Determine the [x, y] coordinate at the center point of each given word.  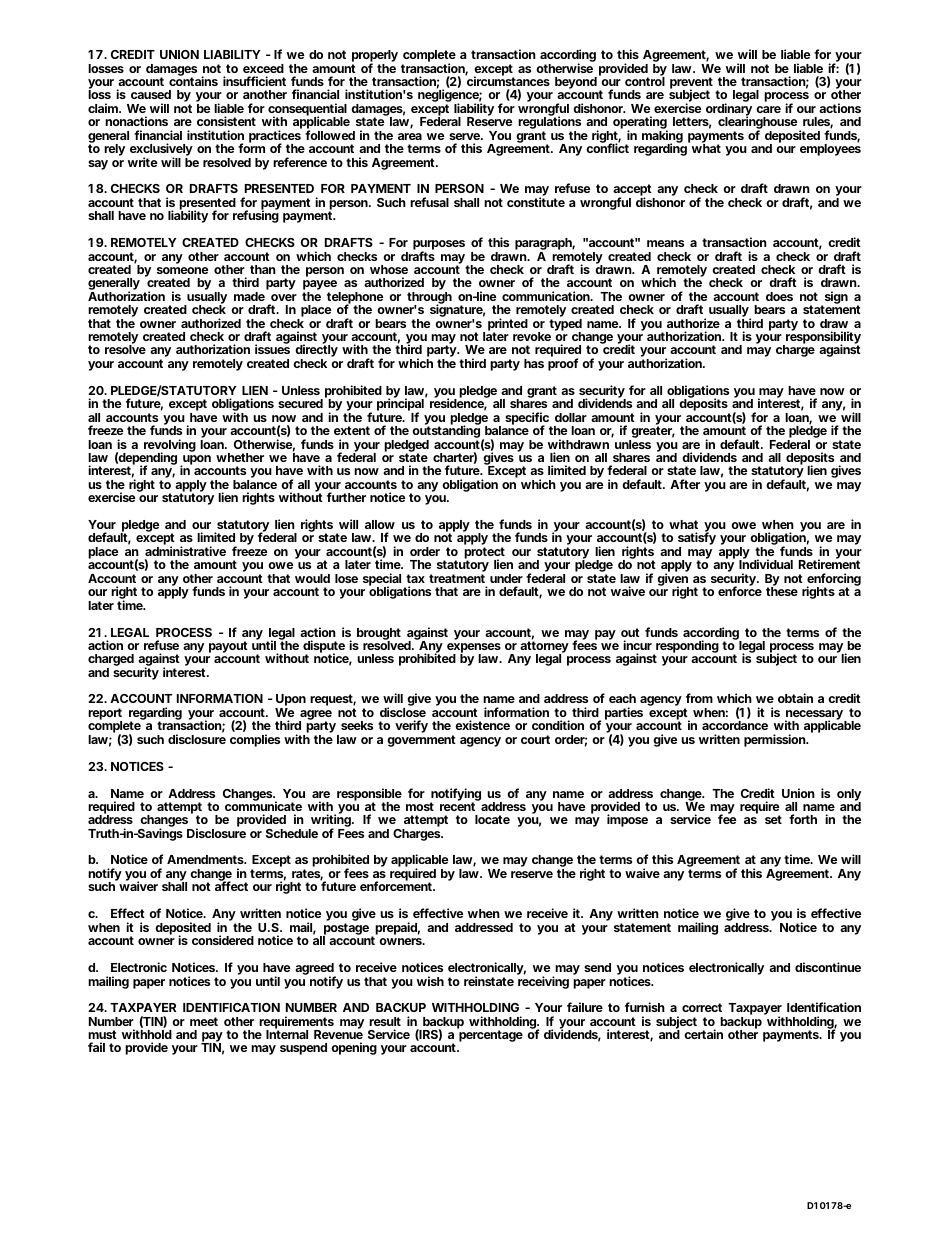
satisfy [697, 539]
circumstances [507, 80]
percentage [491, 1036]
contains [193, 80]
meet [204, 1021]
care [768, 109]
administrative [185, 551]
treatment [457, 578]
